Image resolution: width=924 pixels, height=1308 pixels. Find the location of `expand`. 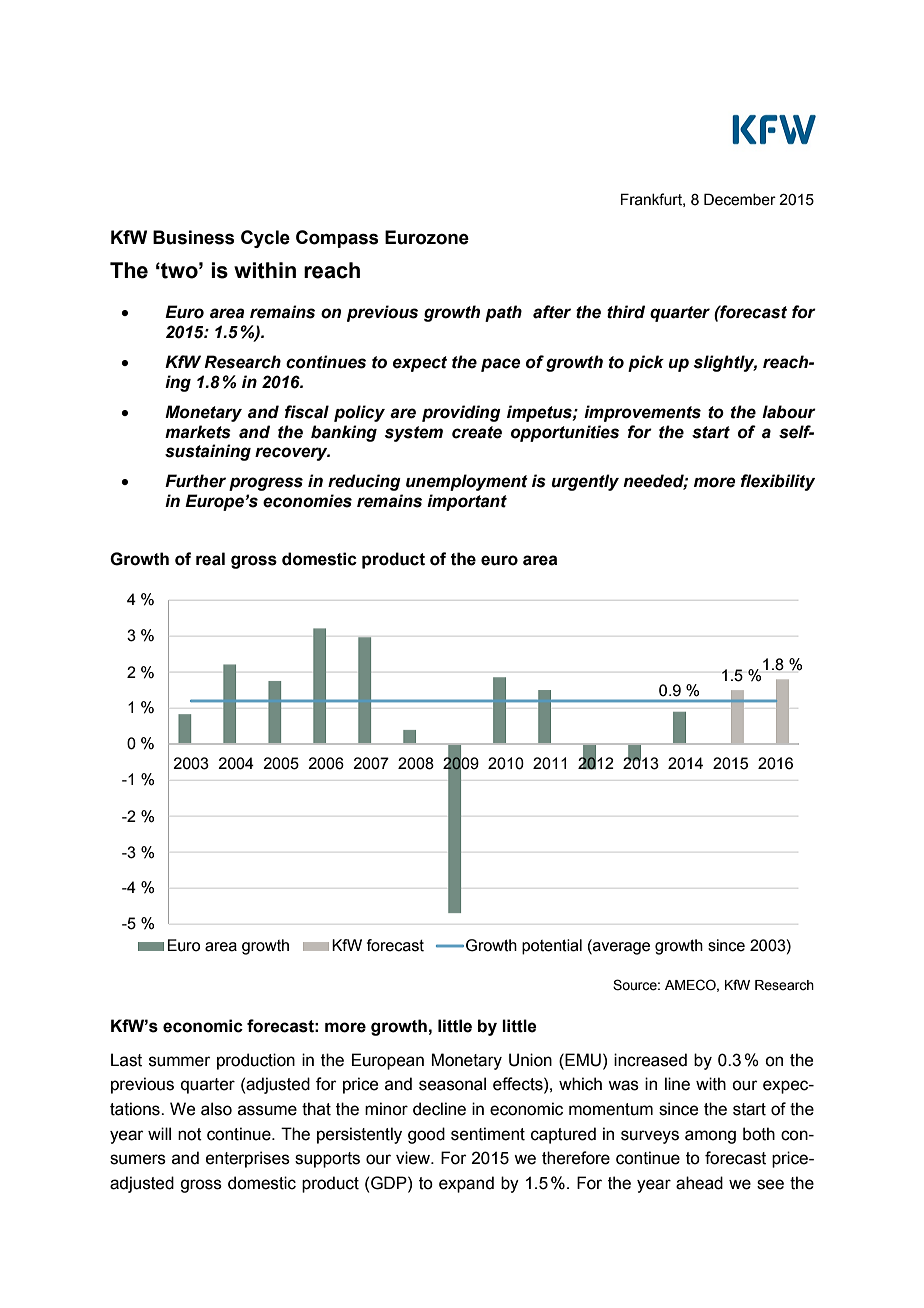

expand is located at coordinates (466, 1184).
